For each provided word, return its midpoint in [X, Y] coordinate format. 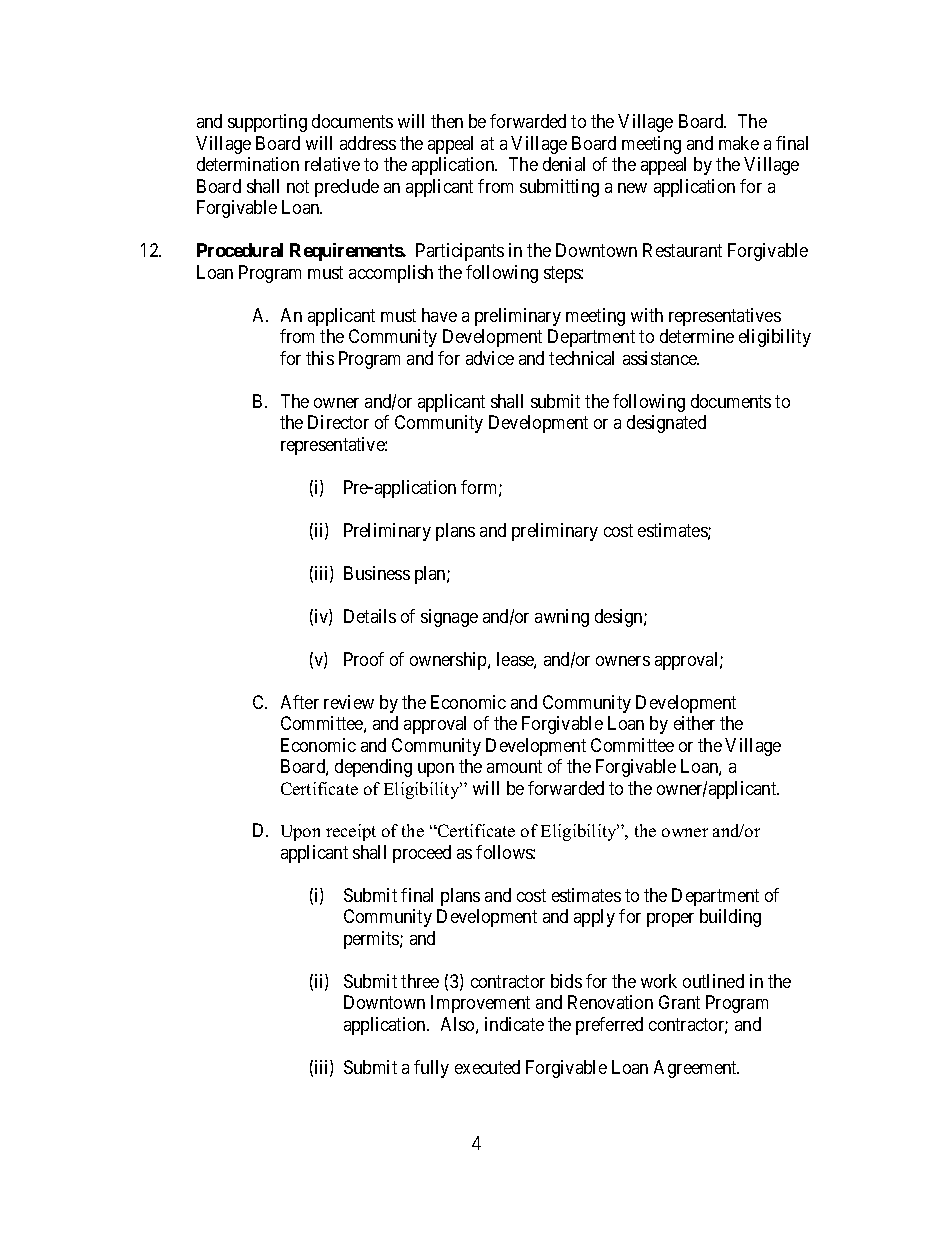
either [694, 723]
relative [332, 164]
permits [372, 940]
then [447, 121]
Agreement [696, 1069]
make [739, 143]
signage [449, 618]
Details [370, 616]
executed [487, 1067]
